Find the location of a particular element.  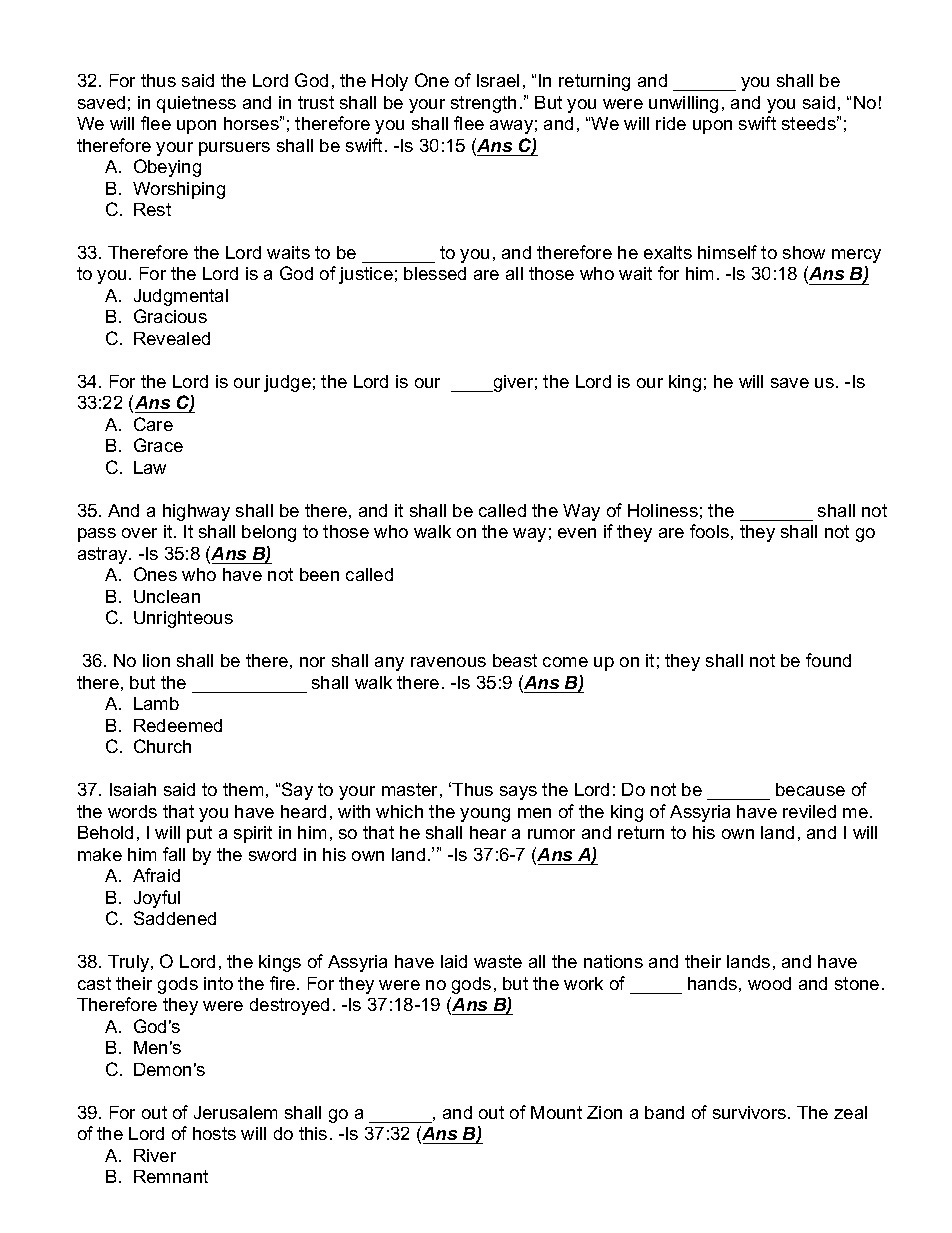

Redeemed is located at coordinates (178, 725).
